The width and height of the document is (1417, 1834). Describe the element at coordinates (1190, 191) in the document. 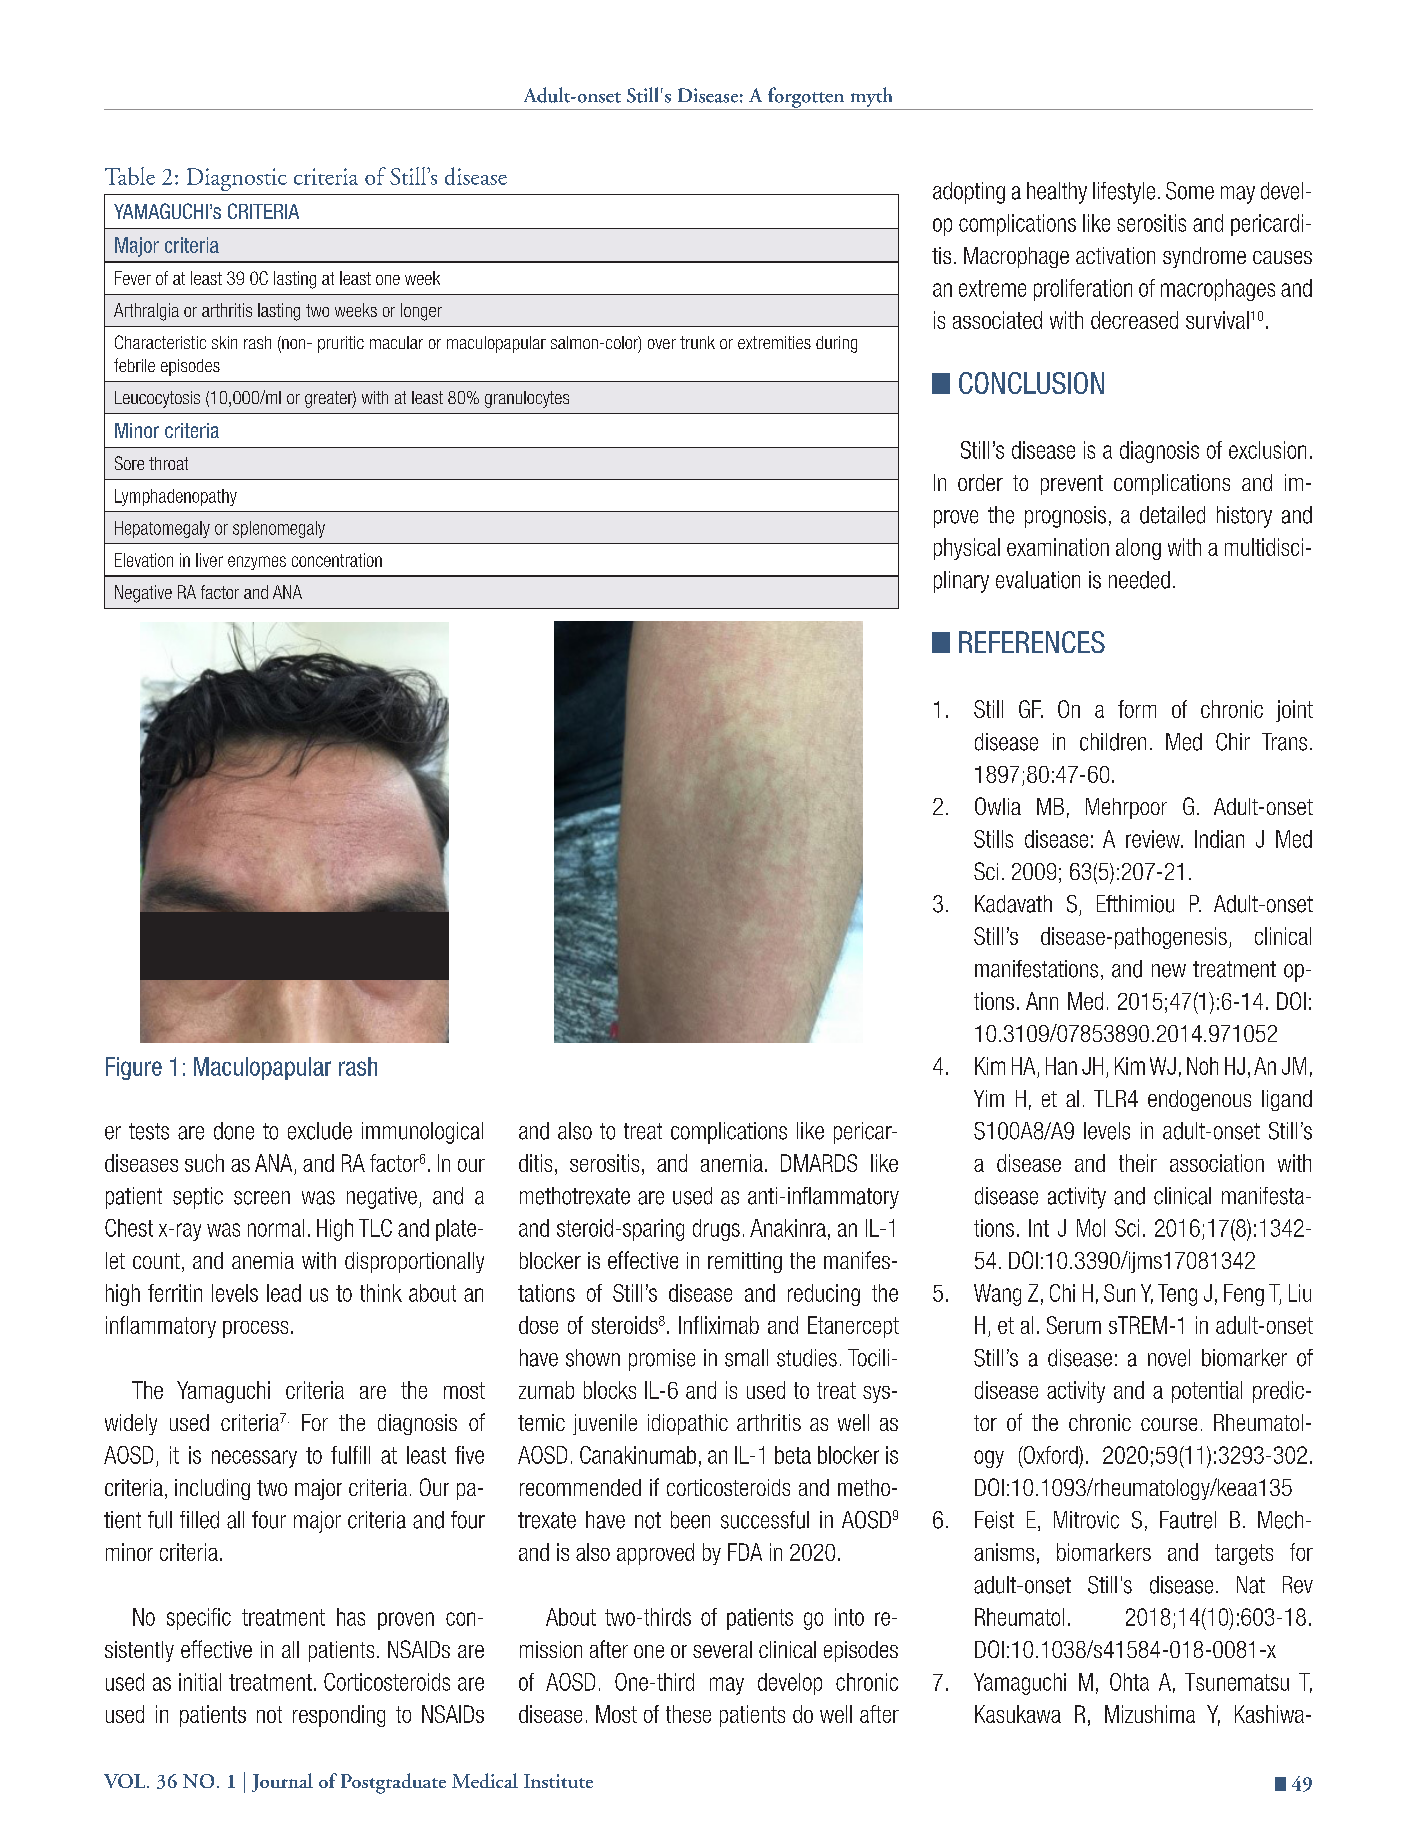

I see `Some` at that location.
